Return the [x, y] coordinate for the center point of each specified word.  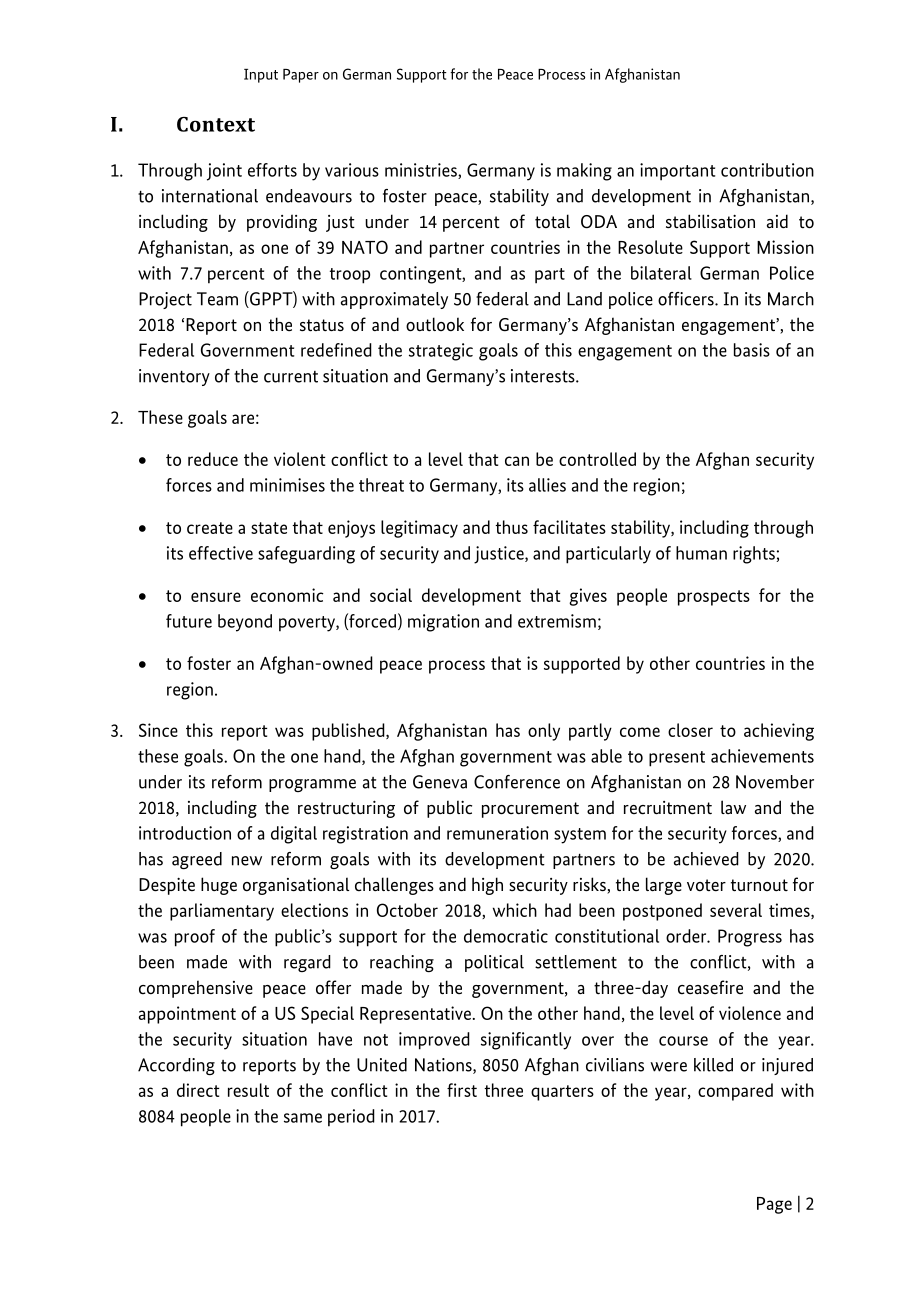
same [303, 1118]
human [701, 553]
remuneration [497, 833]
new [247, 861]
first [462, 1090]
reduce [213, 459]
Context [216, 124]
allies [547, 485]
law [733, 807]
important [677, 172]
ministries [422, 171]
